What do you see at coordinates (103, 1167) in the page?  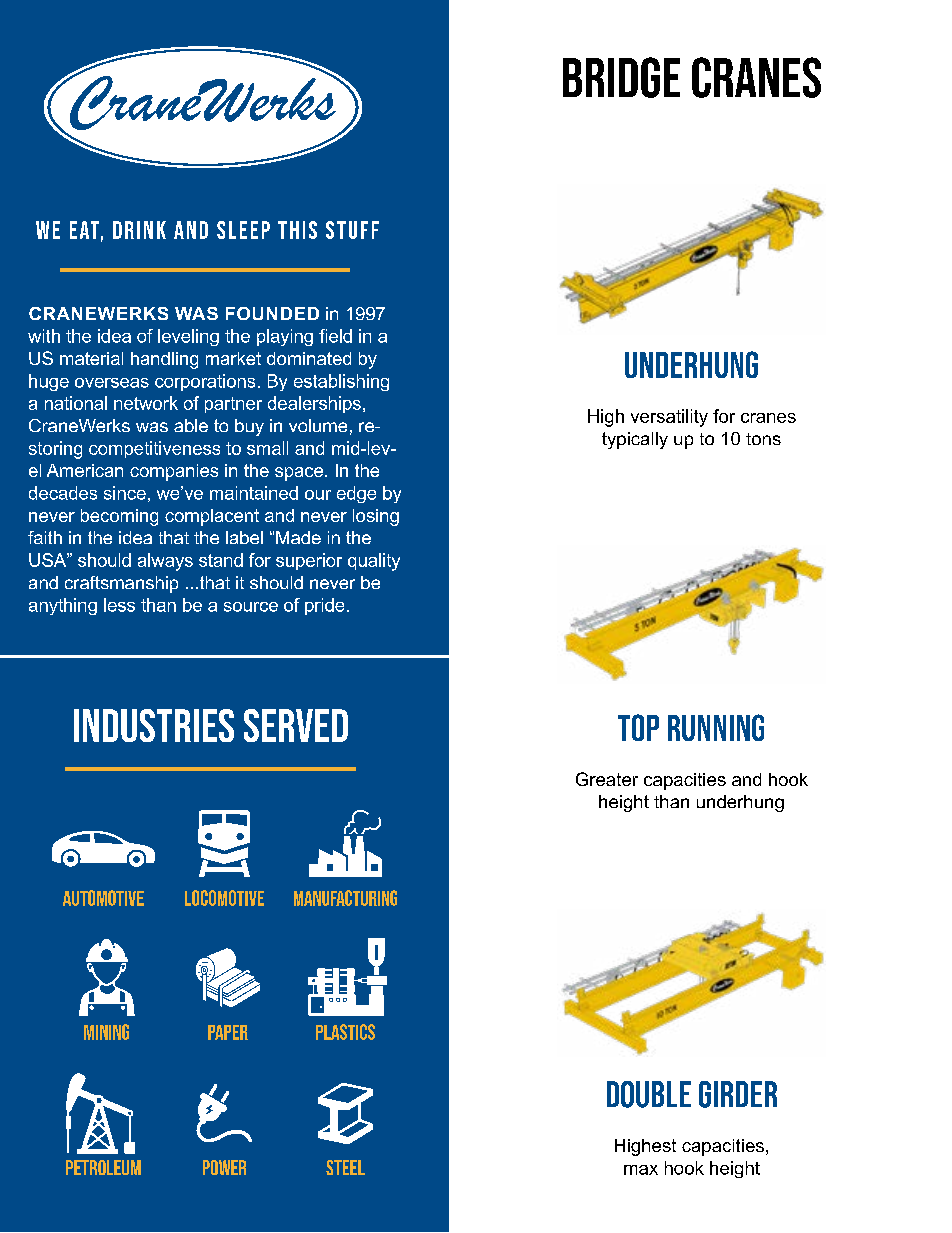 I see `petroleum` at bounding box center [103, 1167].
